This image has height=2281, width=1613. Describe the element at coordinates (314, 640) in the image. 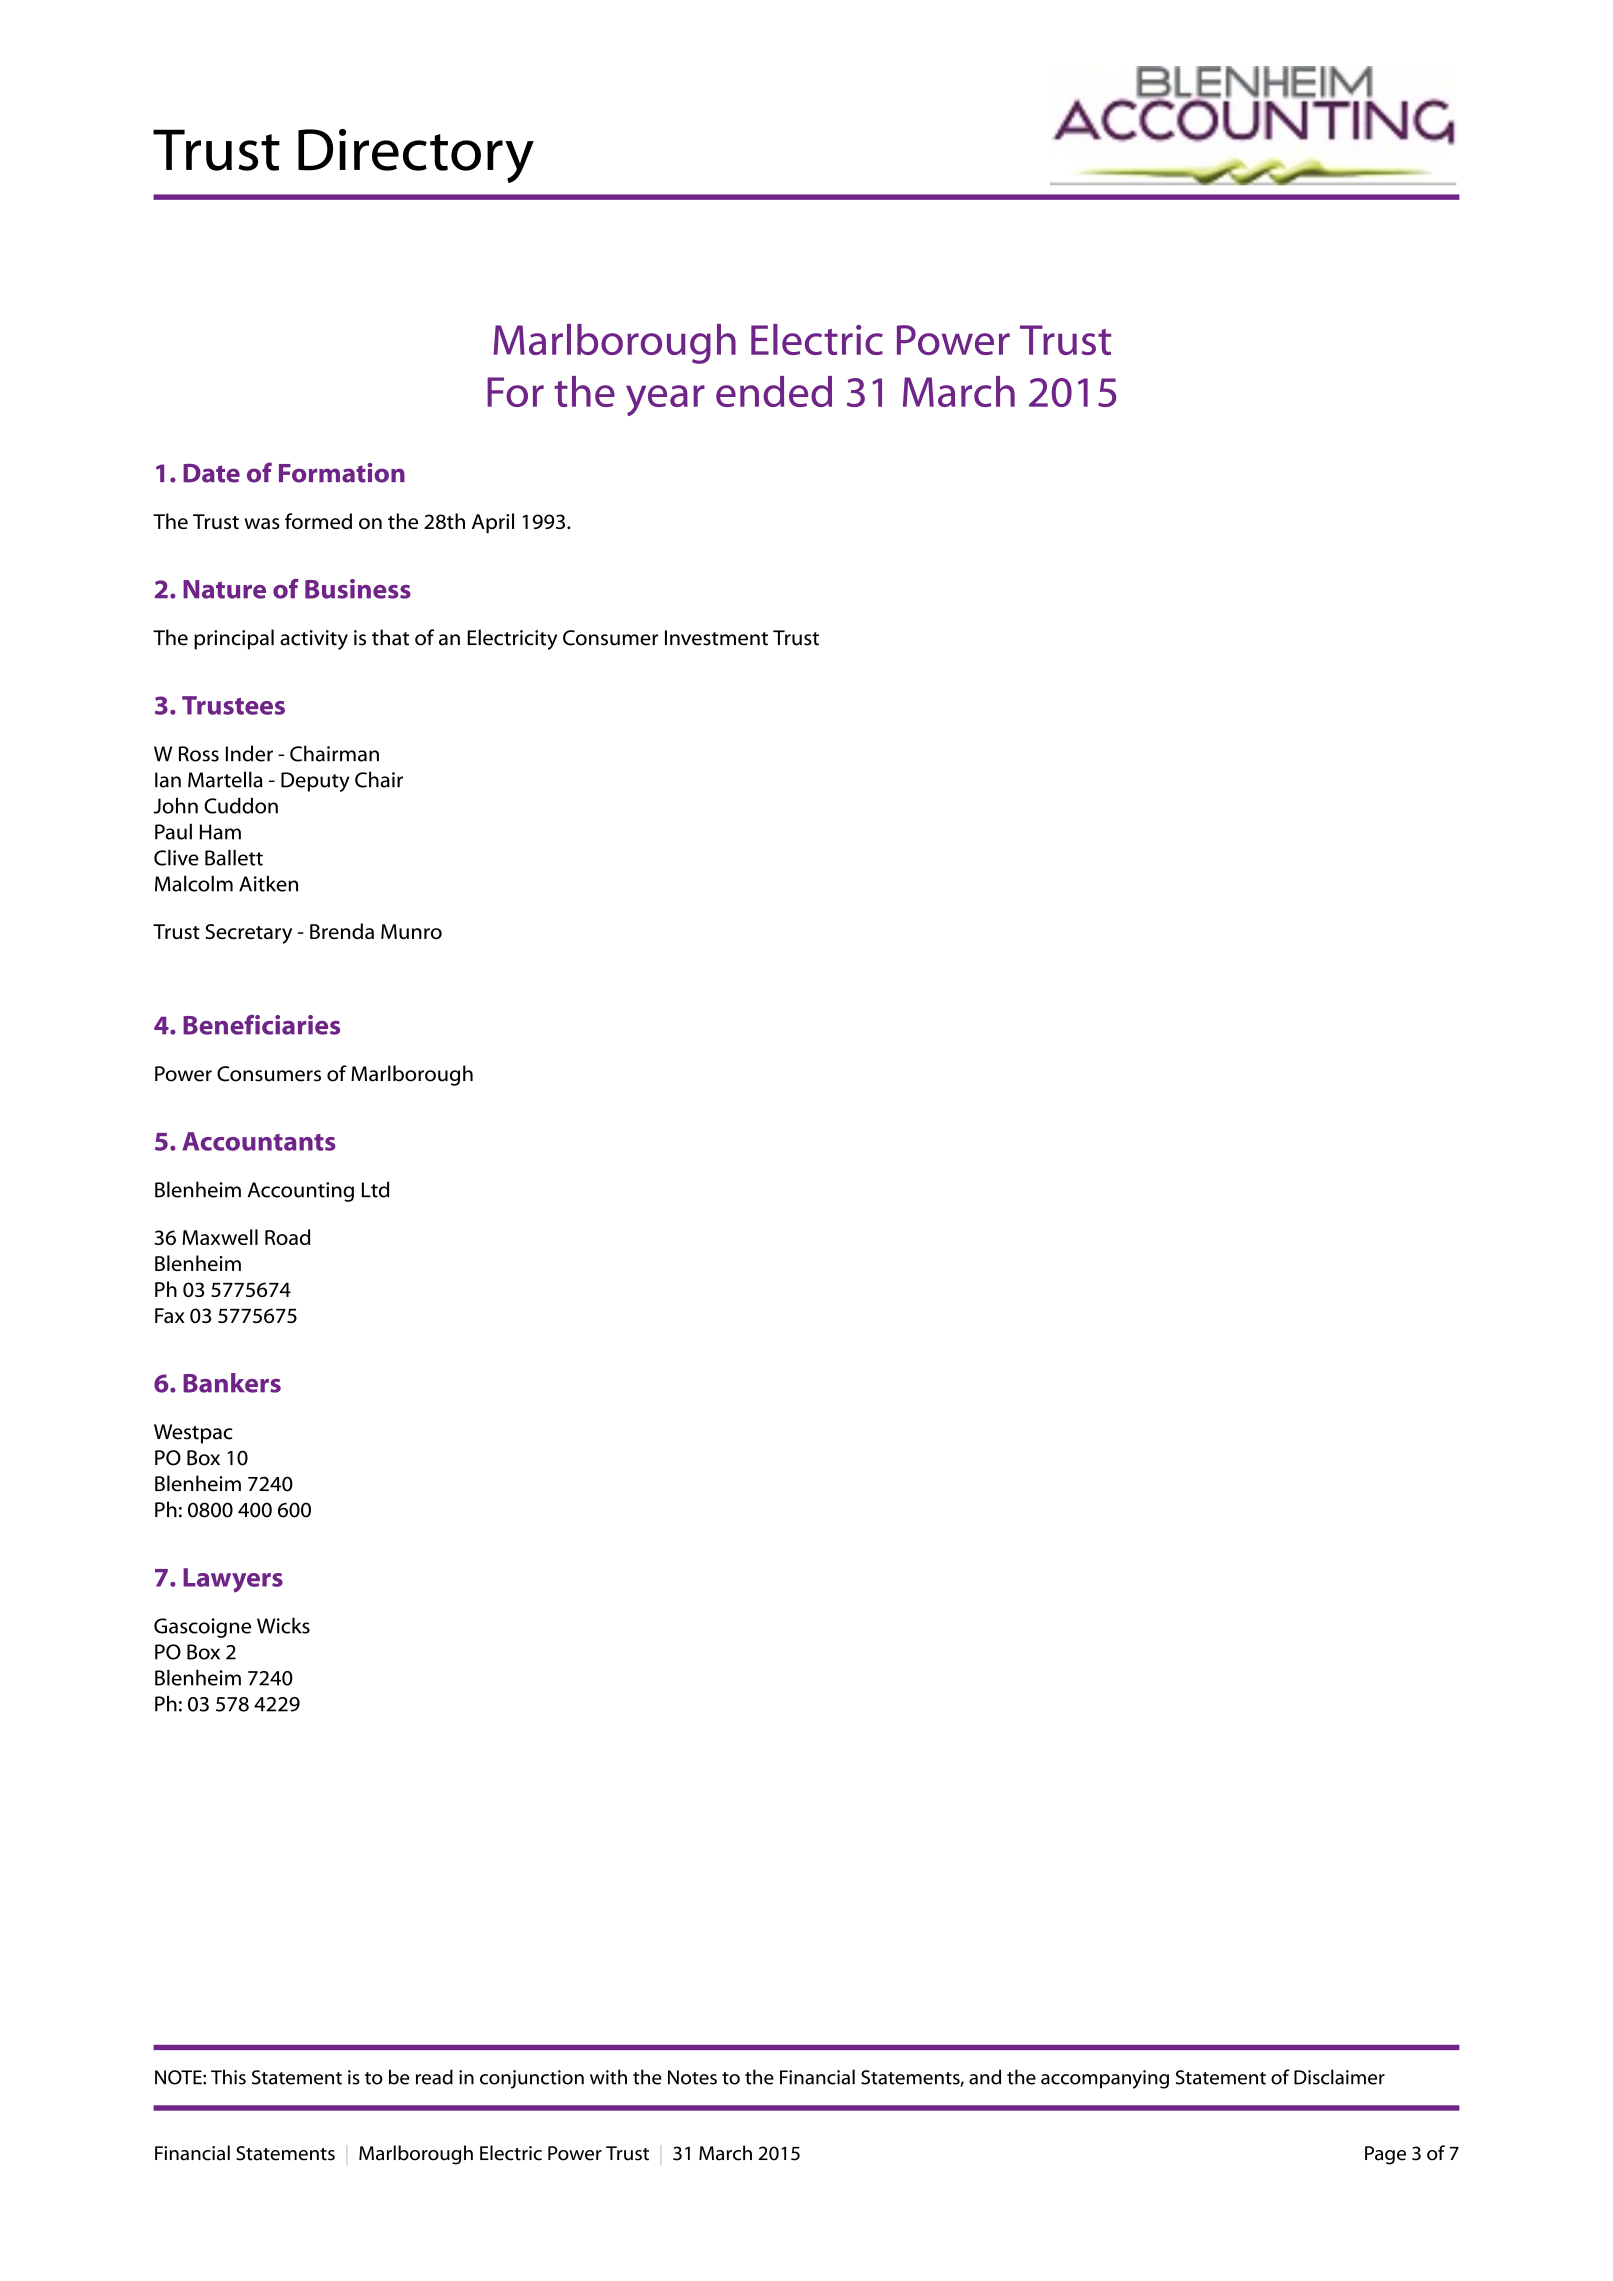

I see `activity` at that location.
